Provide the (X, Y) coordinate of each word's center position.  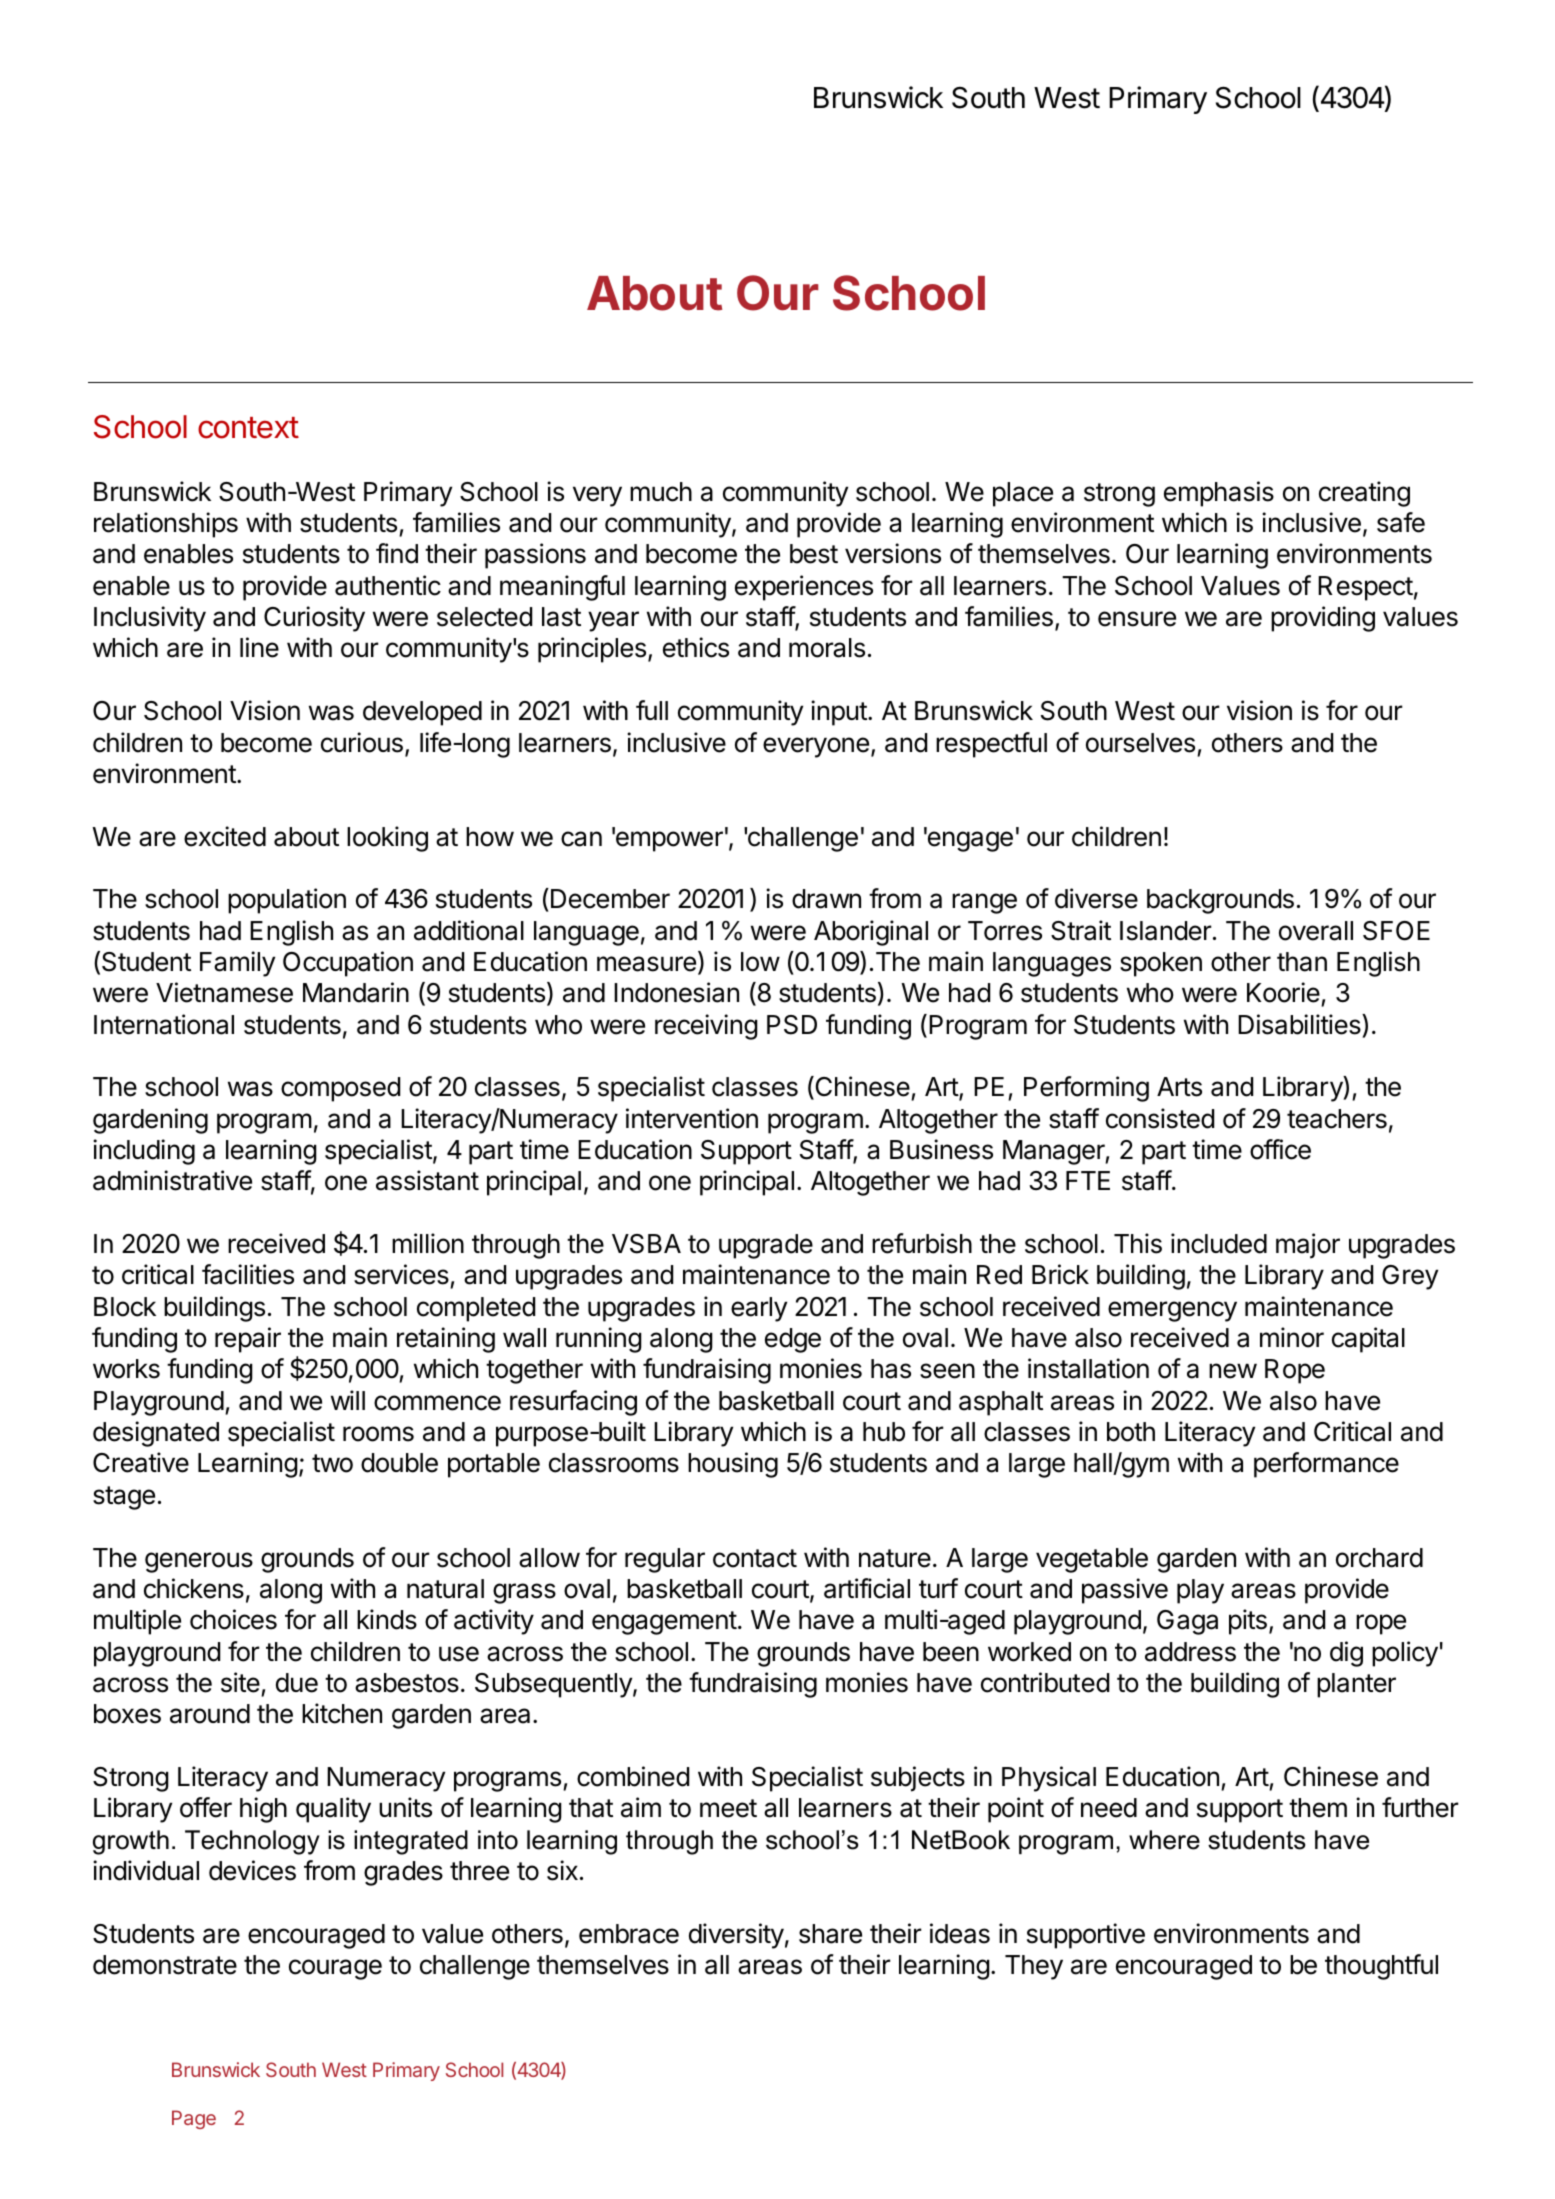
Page (194, 2119)
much (661, 492)
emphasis (1219, 494)
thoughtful (1381, 1967)
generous (199, 1562)
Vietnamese (224, 992)
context (248, 428)
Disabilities (1300, 1024)
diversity (736, 1936)
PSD (792, 1025)
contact (755, 1558)
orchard (1379, 1558)
